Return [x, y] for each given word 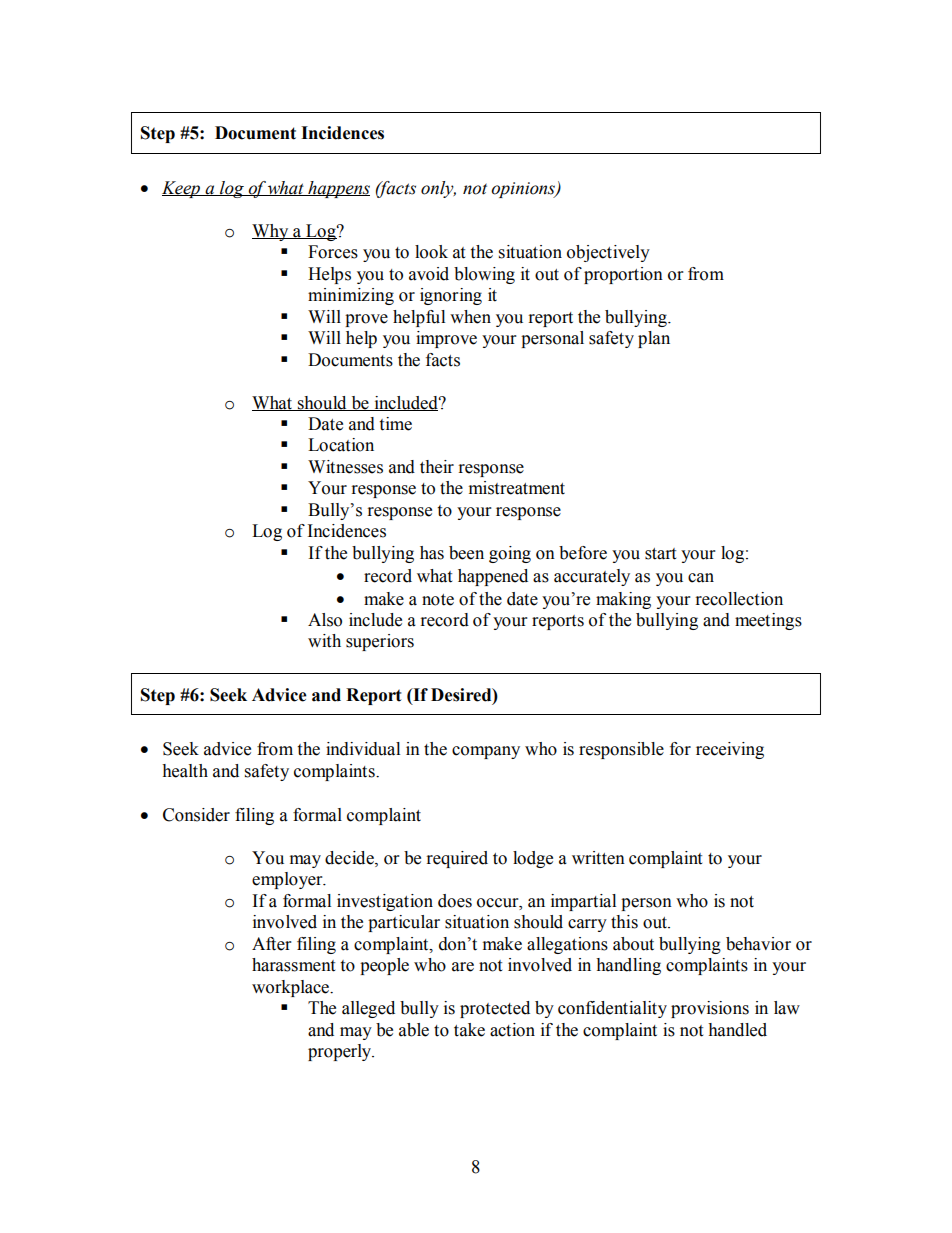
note [438, 600]
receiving [730, 750]
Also [325, 620]
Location [341, 445]
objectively [608, 253]
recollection [739, 599]
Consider [196, 815]
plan [654, 339]
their [437, 467]
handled [737, 1030]
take [469, 1030]
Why [271, 232]
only [438, 189]
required [457, 859]
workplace [291, 988]
